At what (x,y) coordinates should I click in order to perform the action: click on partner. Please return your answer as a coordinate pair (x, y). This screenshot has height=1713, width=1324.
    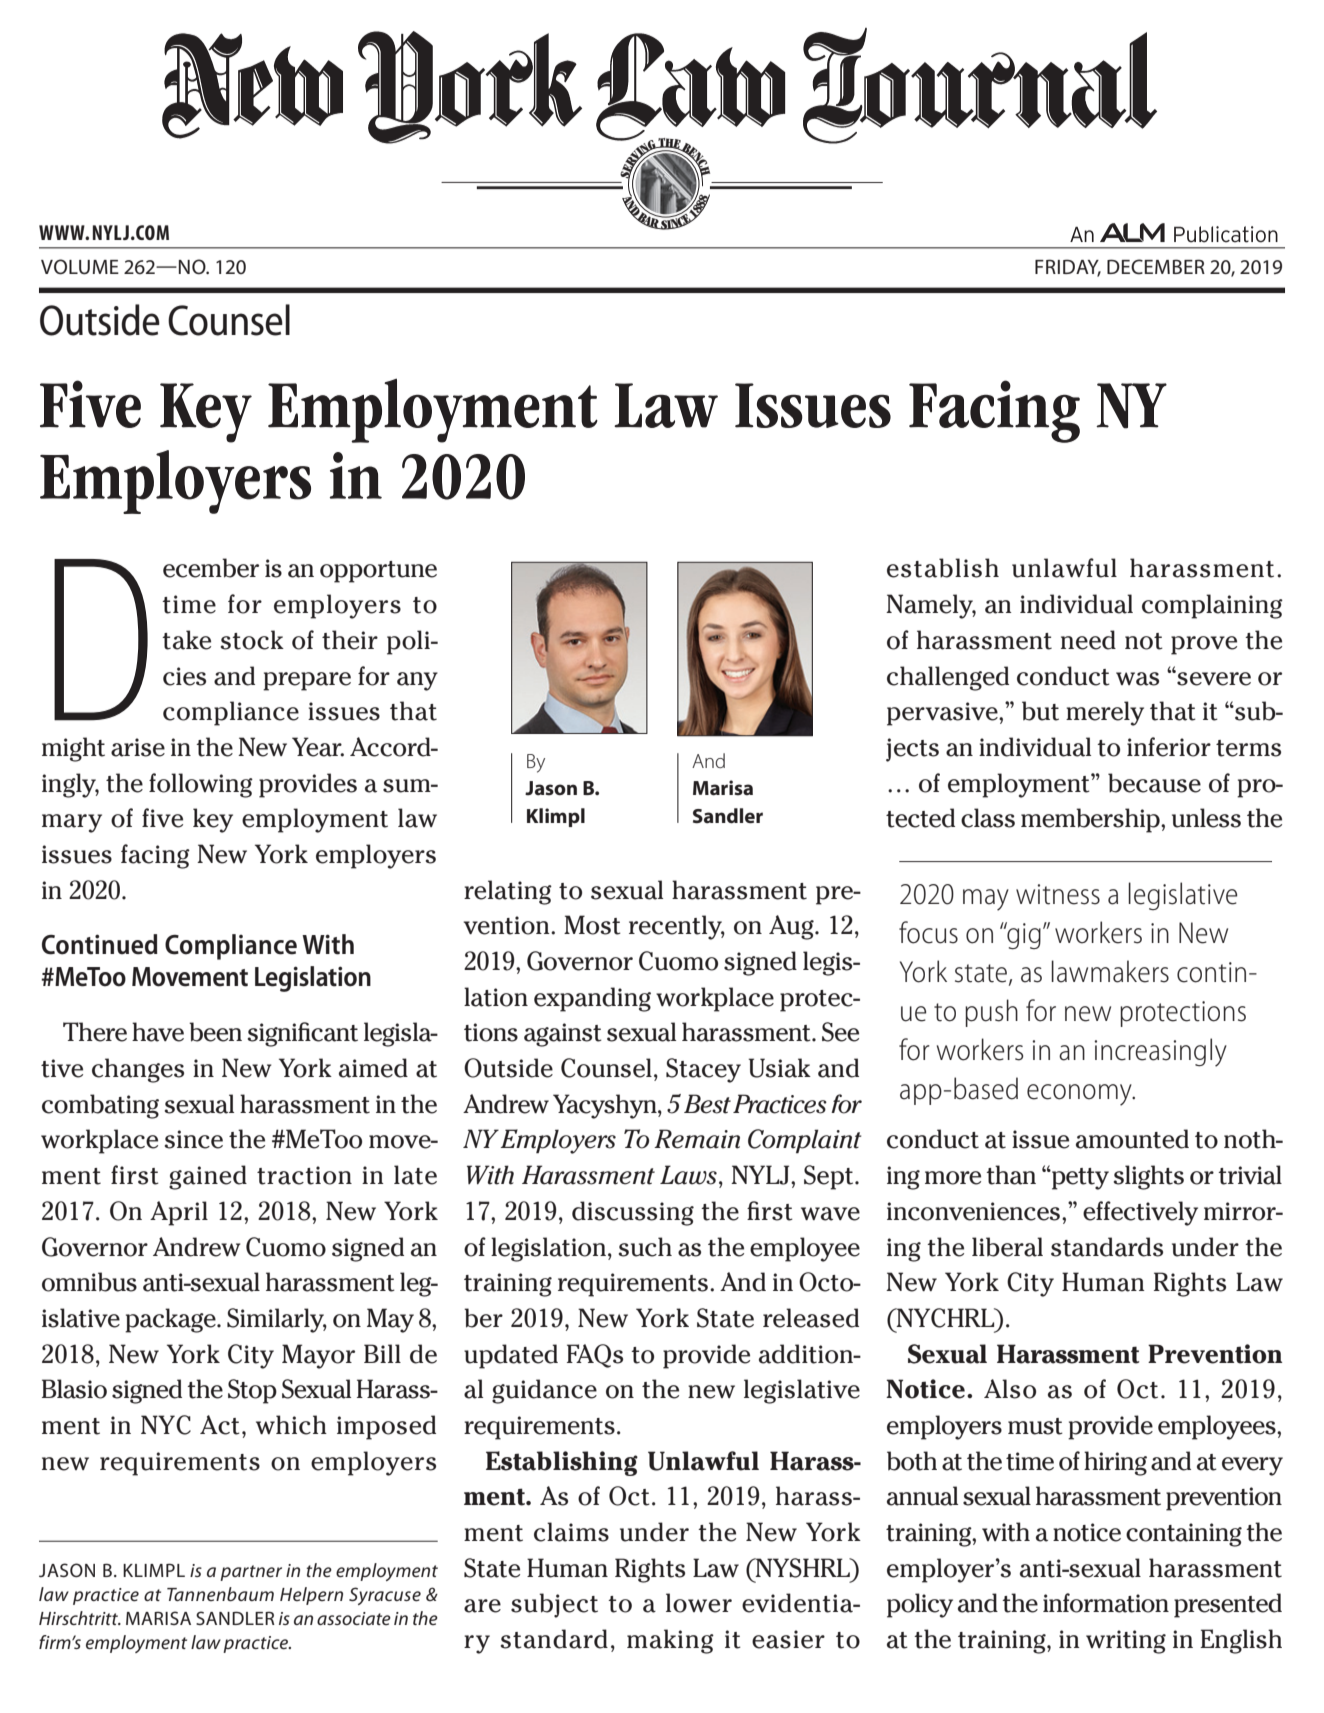
    Looking at the image, I should click on (251, 1573).
